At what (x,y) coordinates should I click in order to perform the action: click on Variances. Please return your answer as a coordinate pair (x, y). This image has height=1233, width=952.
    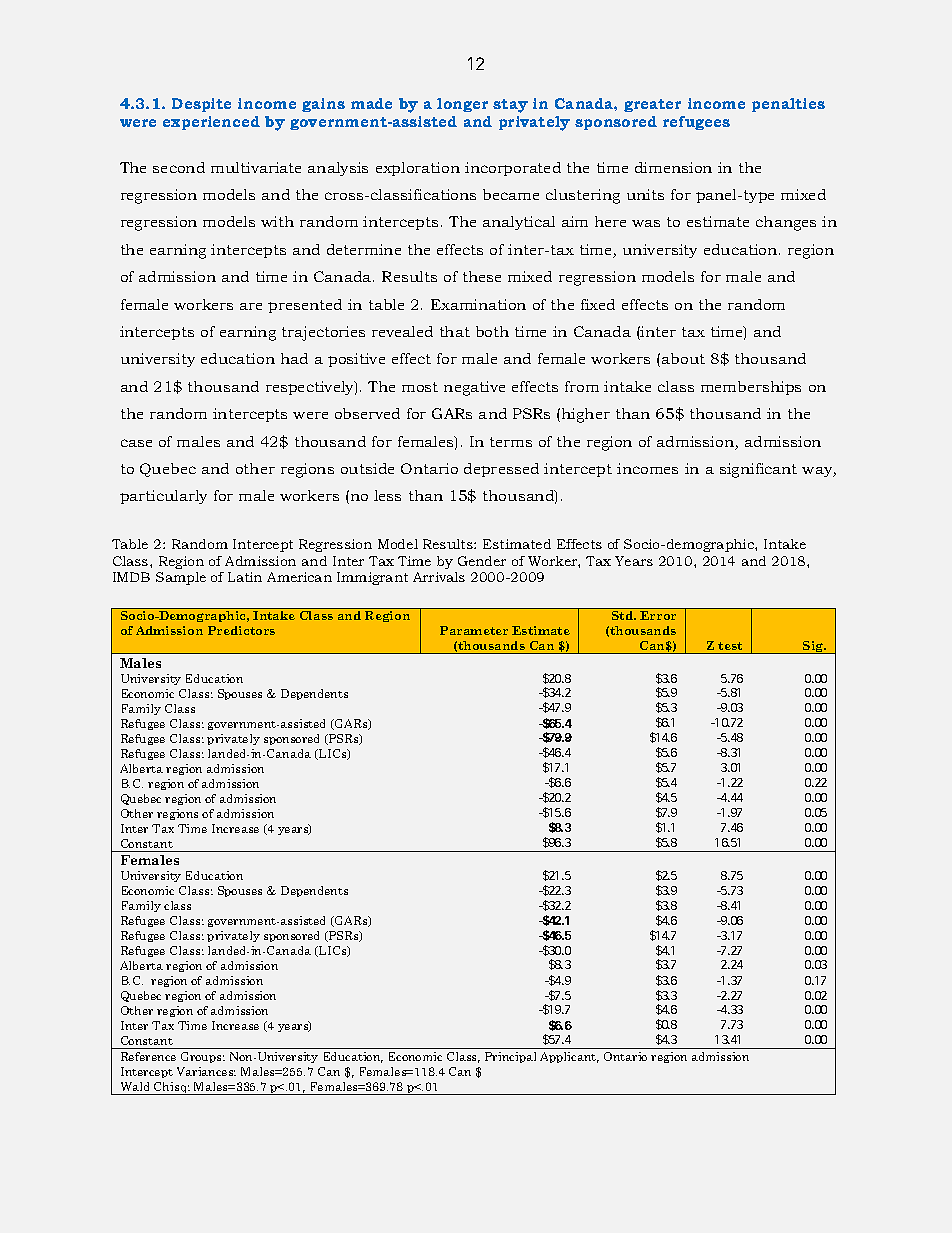
    Looking at the image, I should click on (206, 1071).
